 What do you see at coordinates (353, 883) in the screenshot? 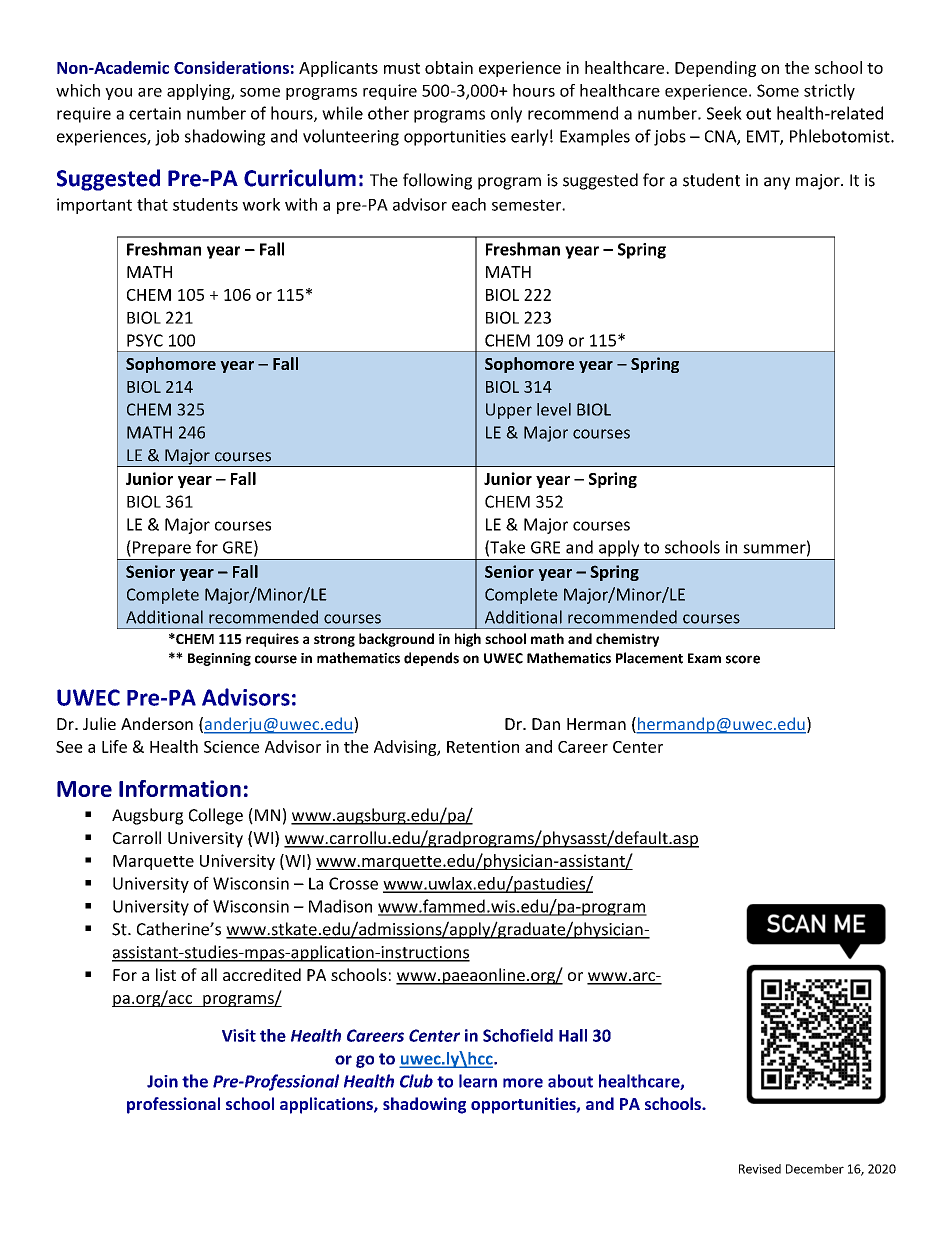
I see `Crosse` at bounding box center [353, 883].
